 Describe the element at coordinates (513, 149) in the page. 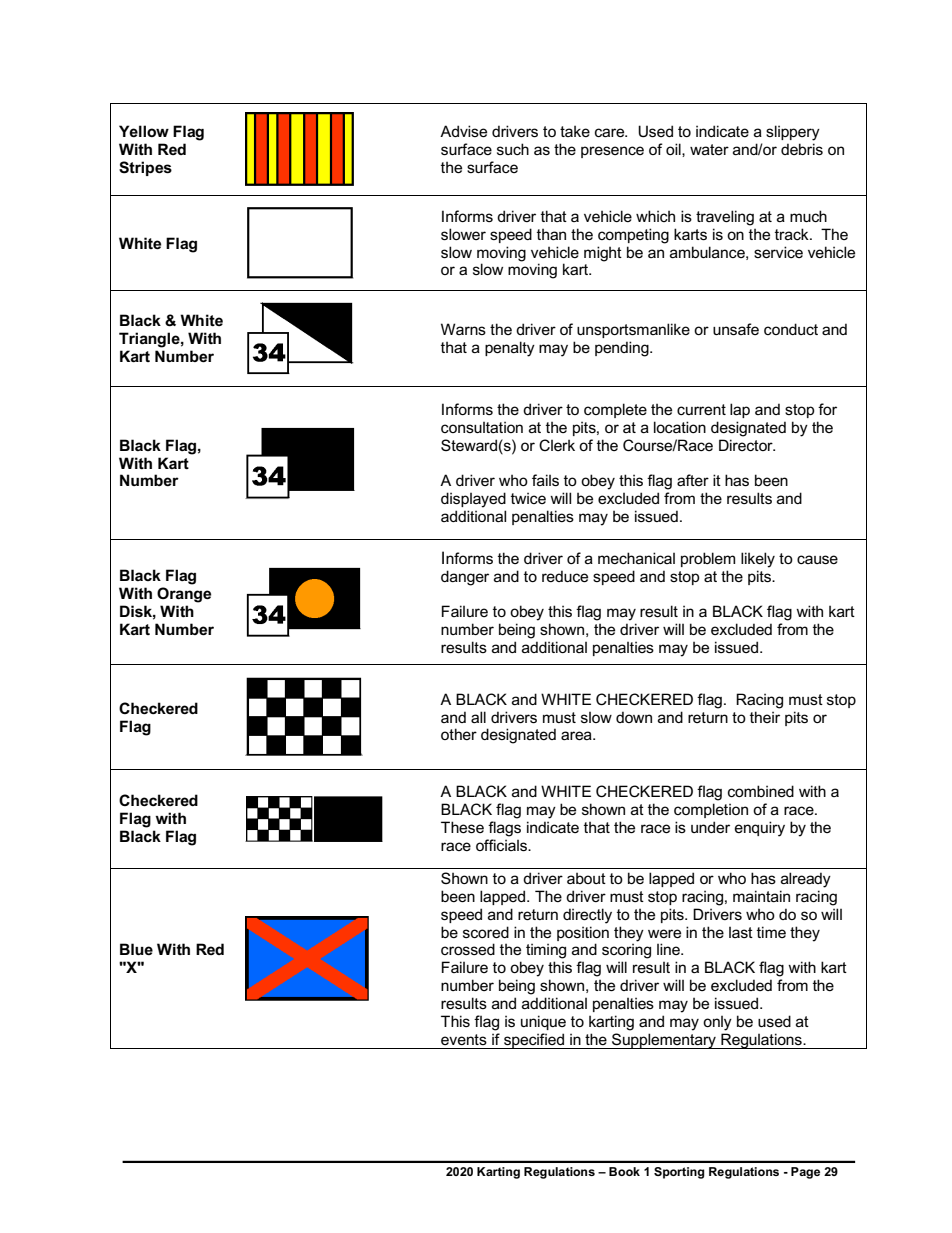

I see `such` at that location.
